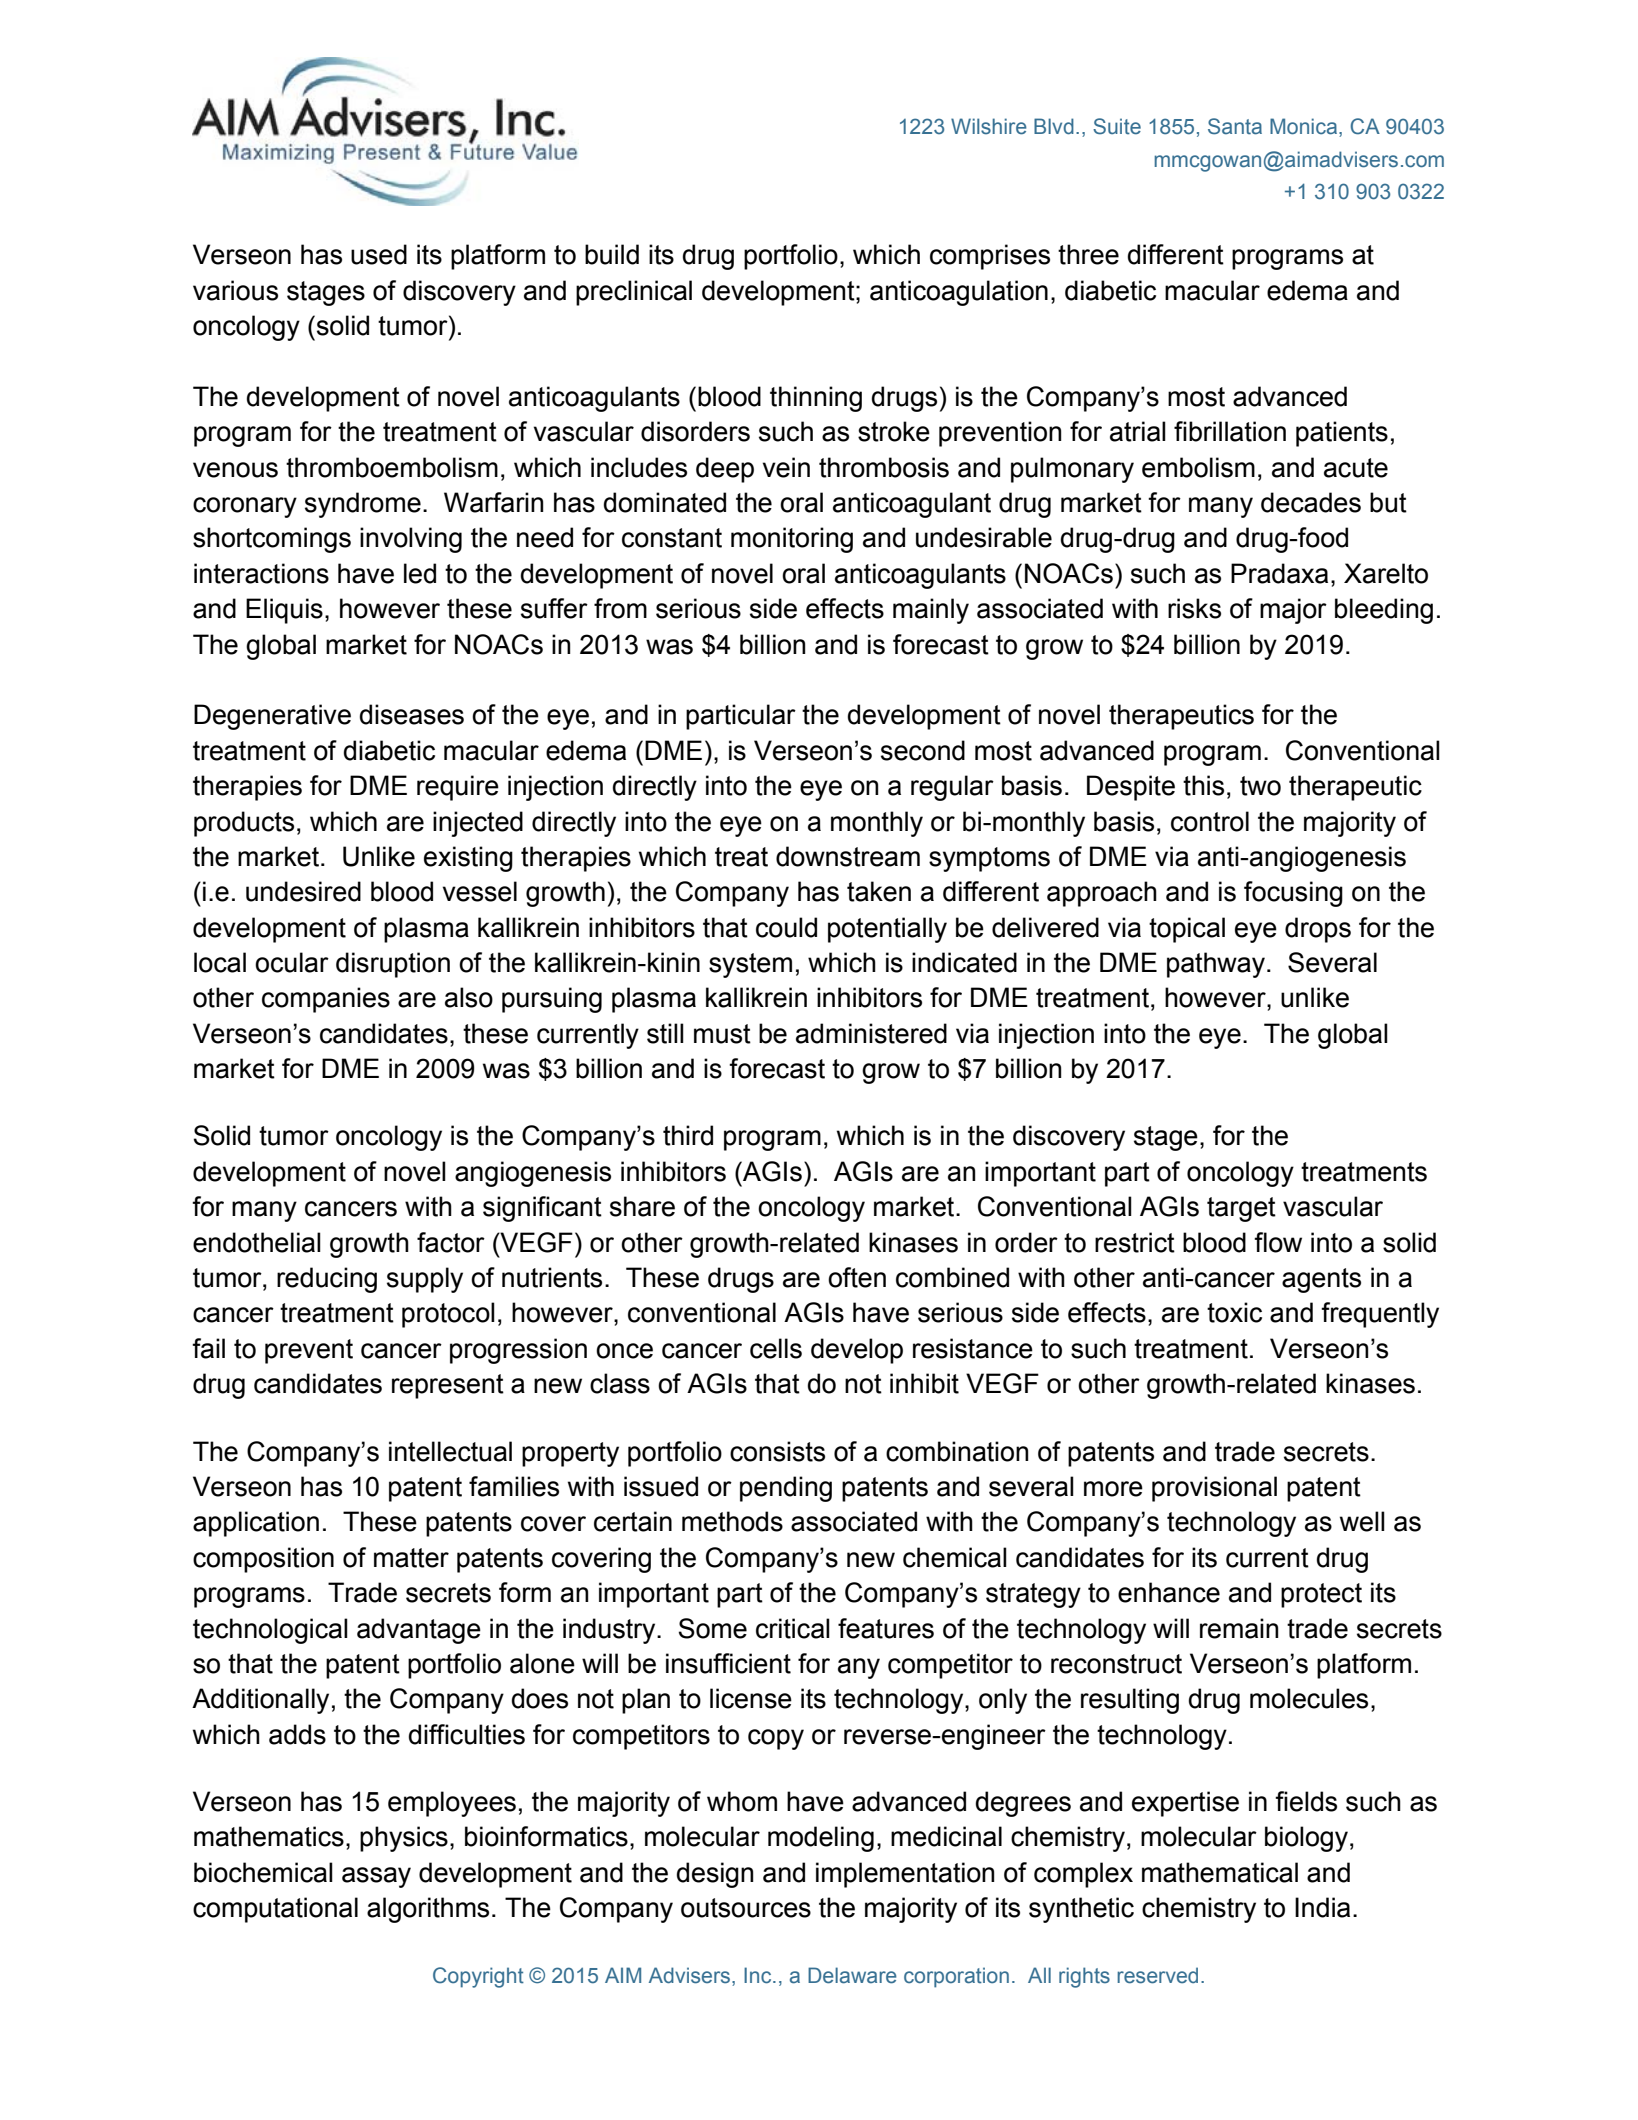 Image resolution: width=1638 pixels, height=2120 pixels. What do you see at coordinates (284, 611) in the screenshot?
I see `Eliquis` at bounding box center [284, 611].
